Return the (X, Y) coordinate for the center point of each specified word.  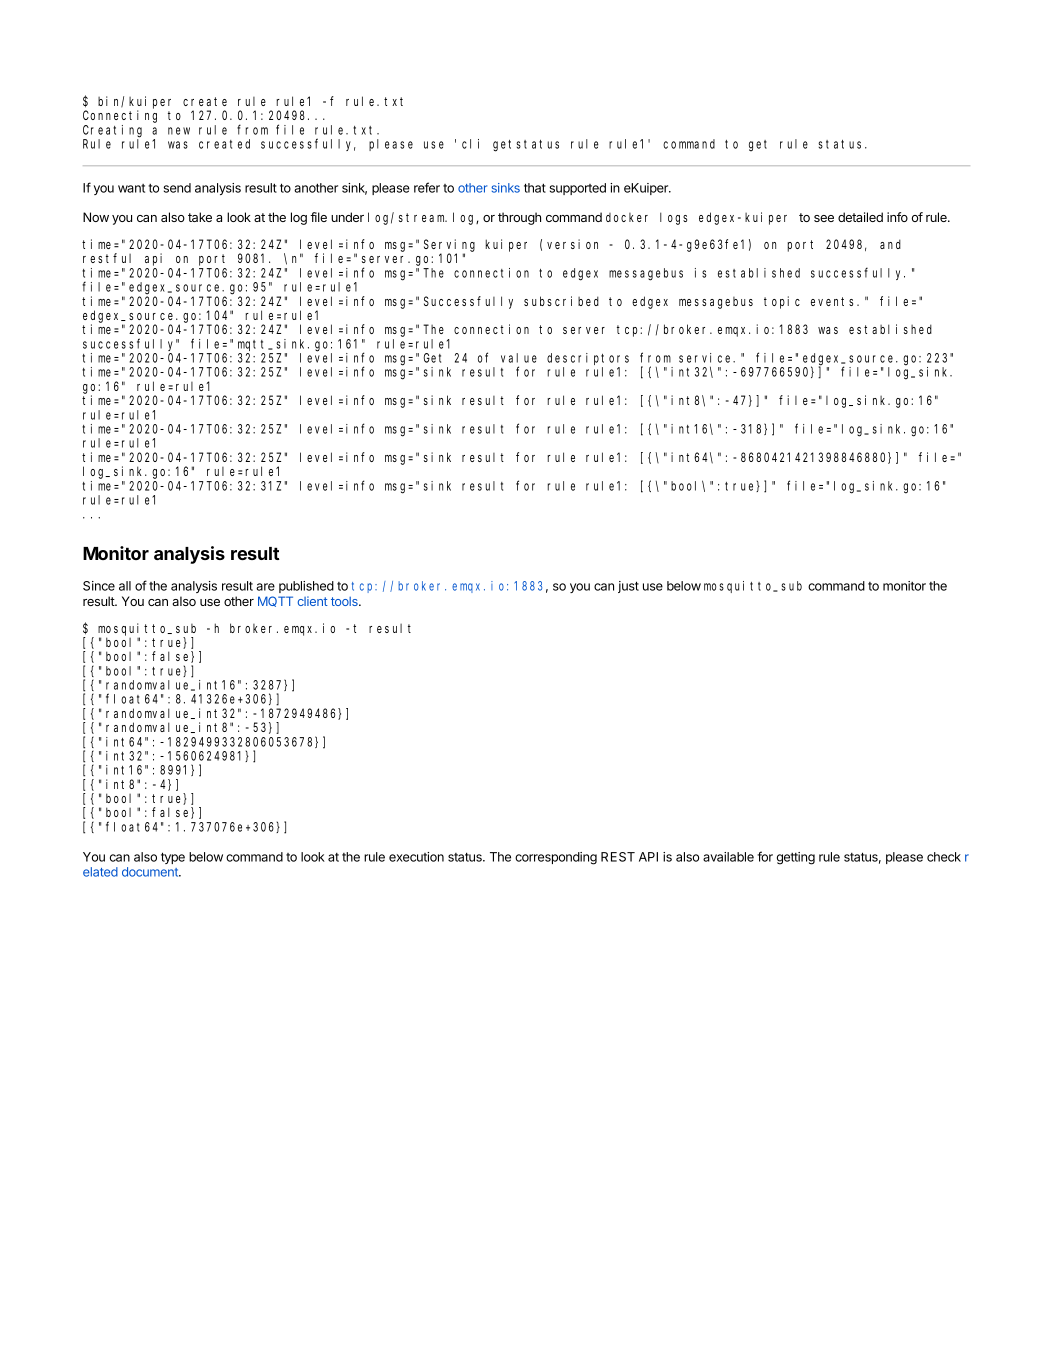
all (125, 586)
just (628, 587)
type (173, 858)
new (179, 131)
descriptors (588, 359)
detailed (860, 217)
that (535, 188)
